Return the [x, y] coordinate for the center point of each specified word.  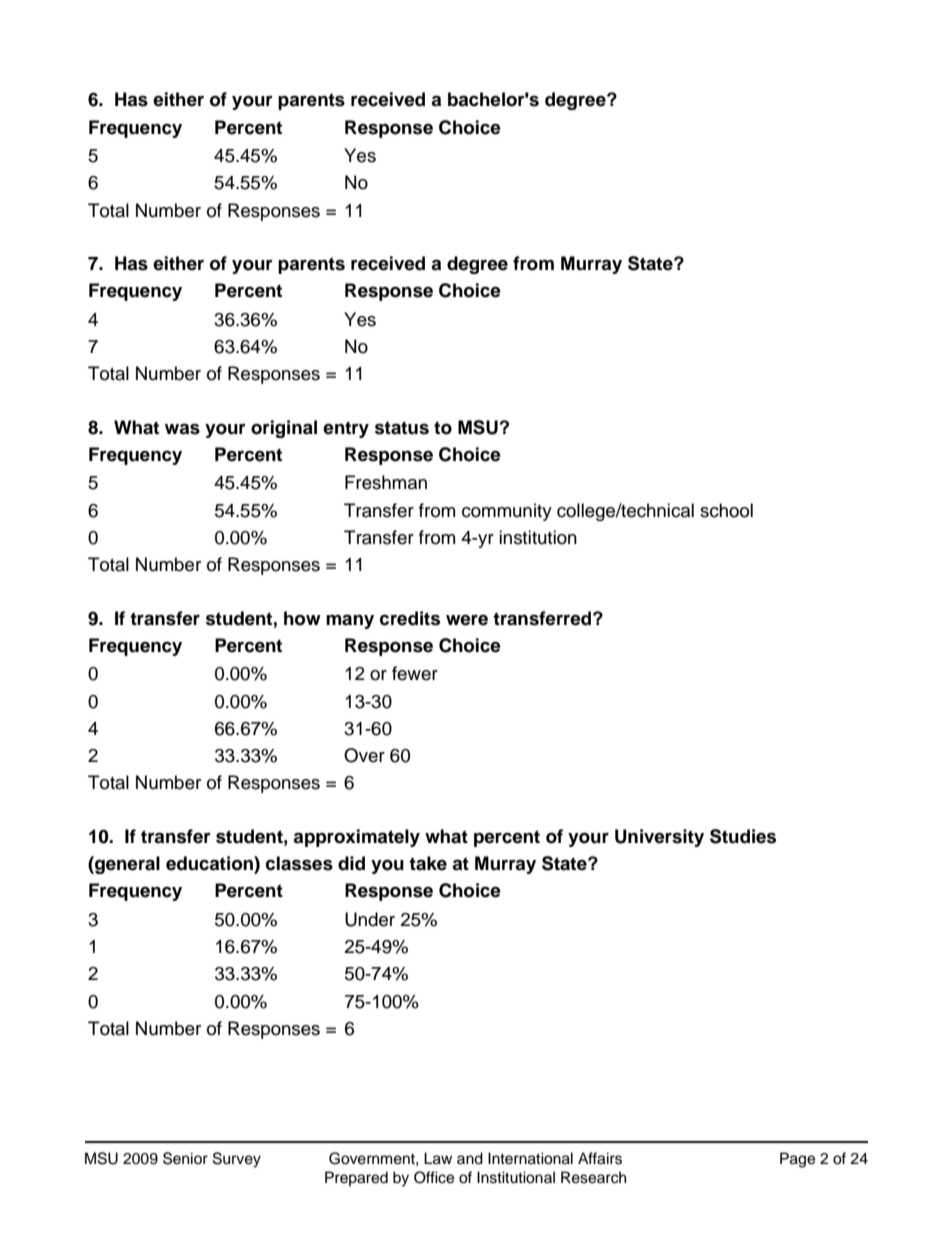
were [467, 620]
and [470, 1158]
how [302, 618]
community [507, 512]
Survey [237, 1160]
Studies [743, 836]
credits [410, 618]
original [284, 429]
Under [370, 919]
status [402, 428]
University [659, 838]
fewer [415, 673]
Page [797, 1160]
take [428, 863]
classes [299, 863]
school [726, 510]
